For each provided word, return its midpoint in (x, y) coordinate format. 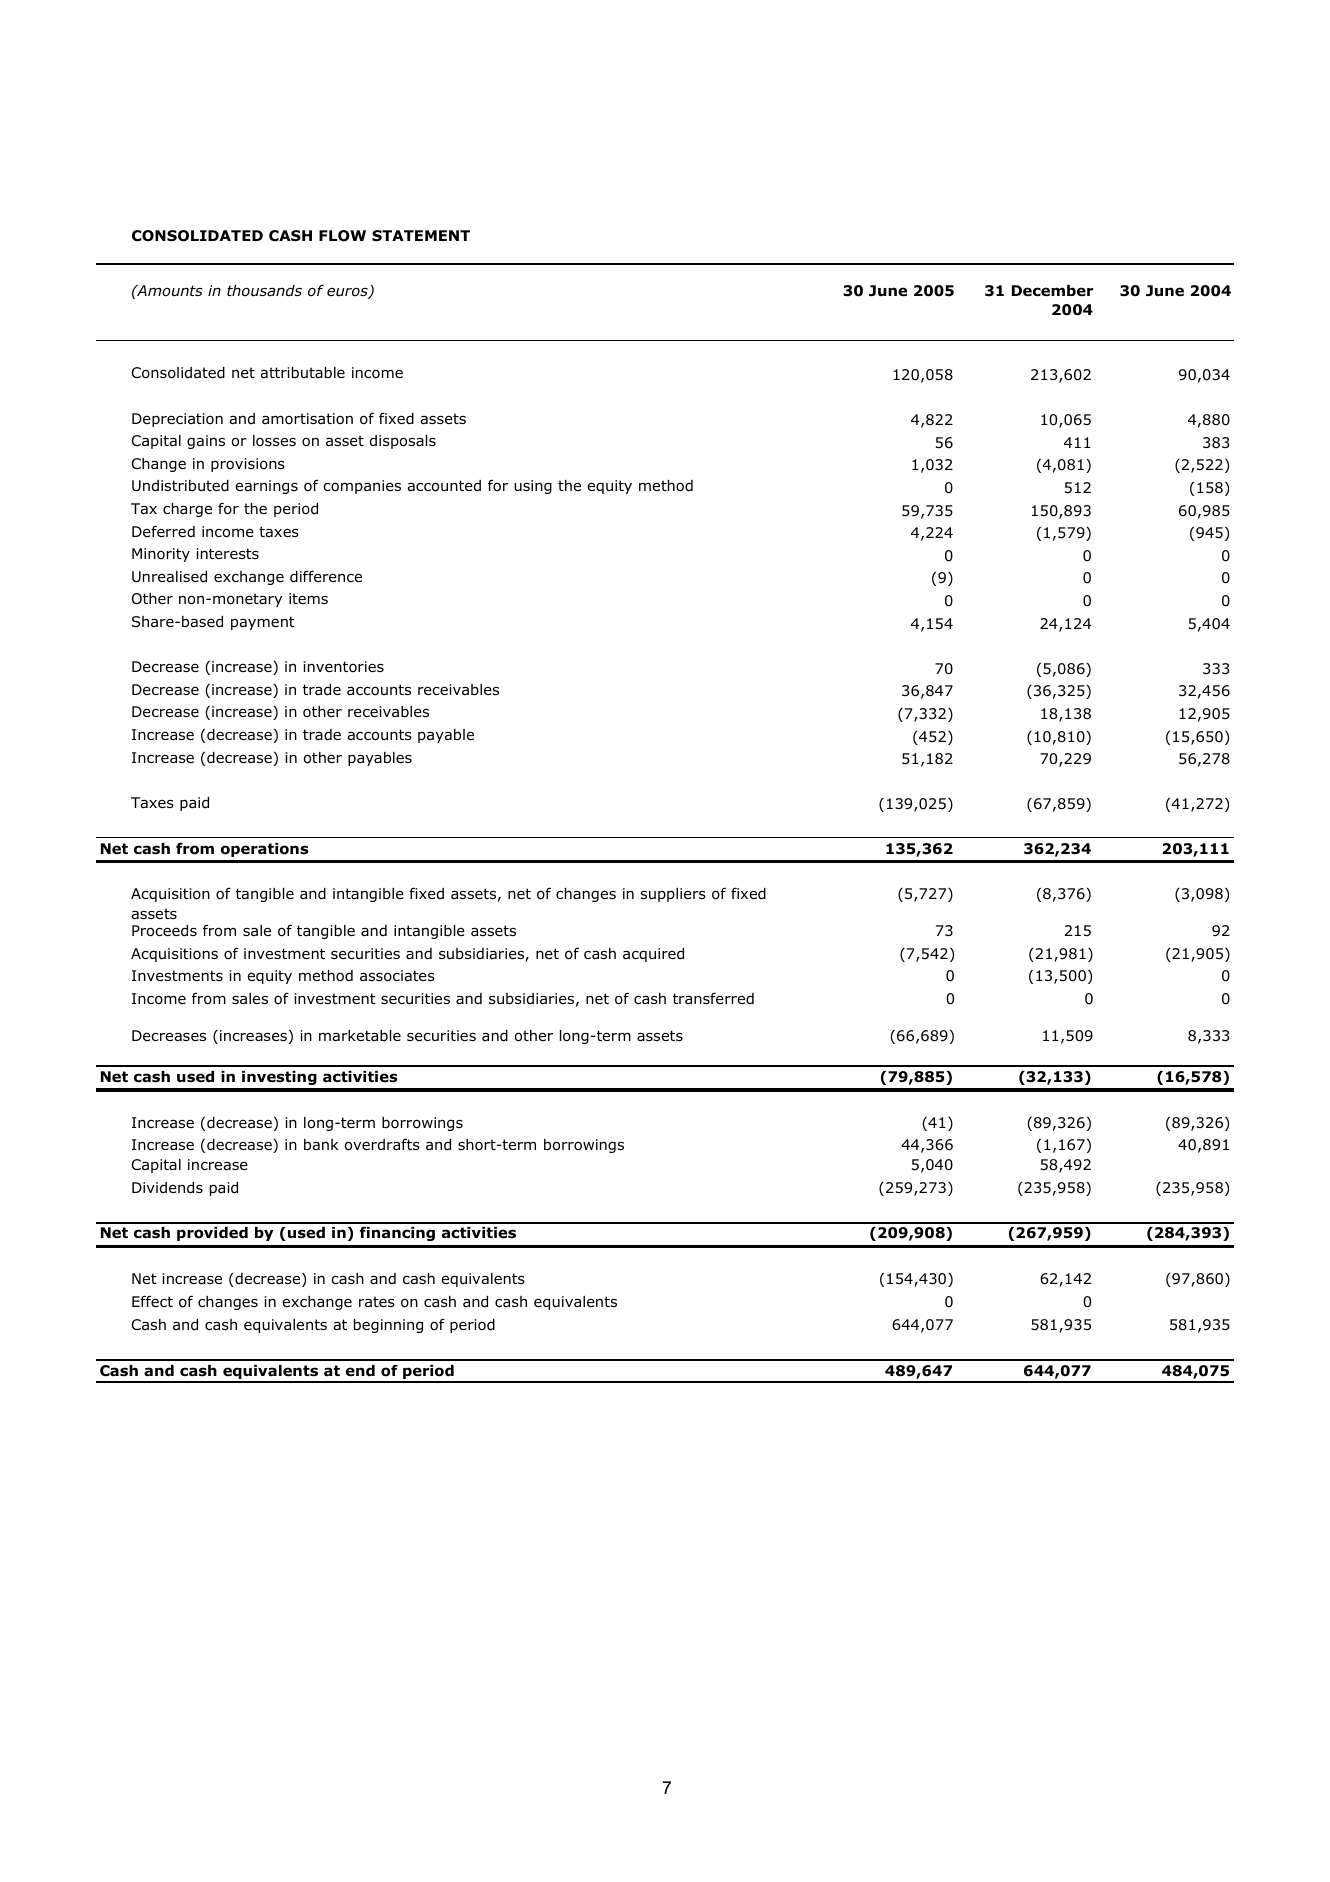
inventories (343, 667)
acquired (653, 955)
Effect (152, 1301)
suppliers (673, 895)
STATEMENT (421, 235)
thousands (264, 291)
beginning (388, 1326)
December (1052, 291)
